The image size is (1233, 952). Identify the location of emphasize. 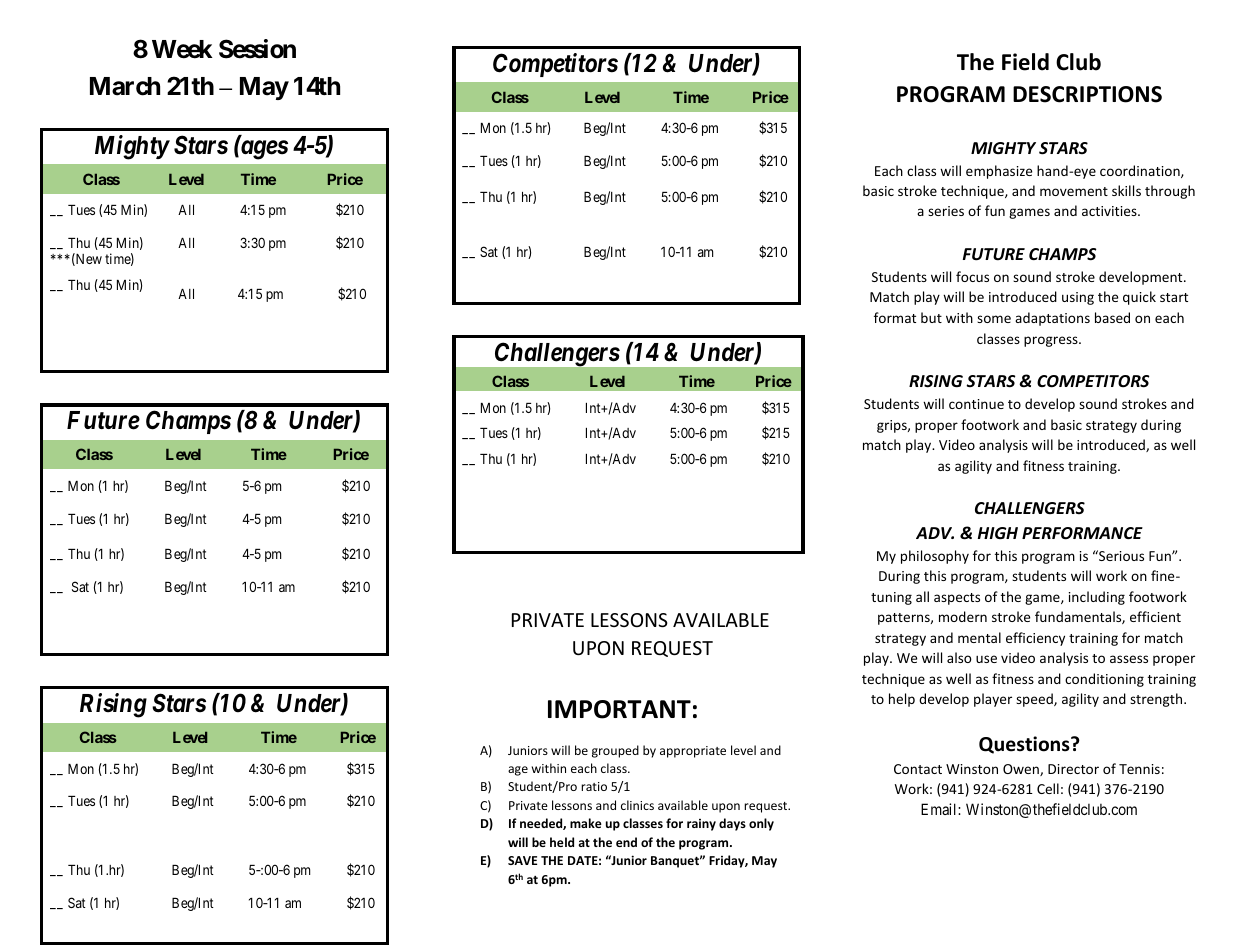
(999, 172).
